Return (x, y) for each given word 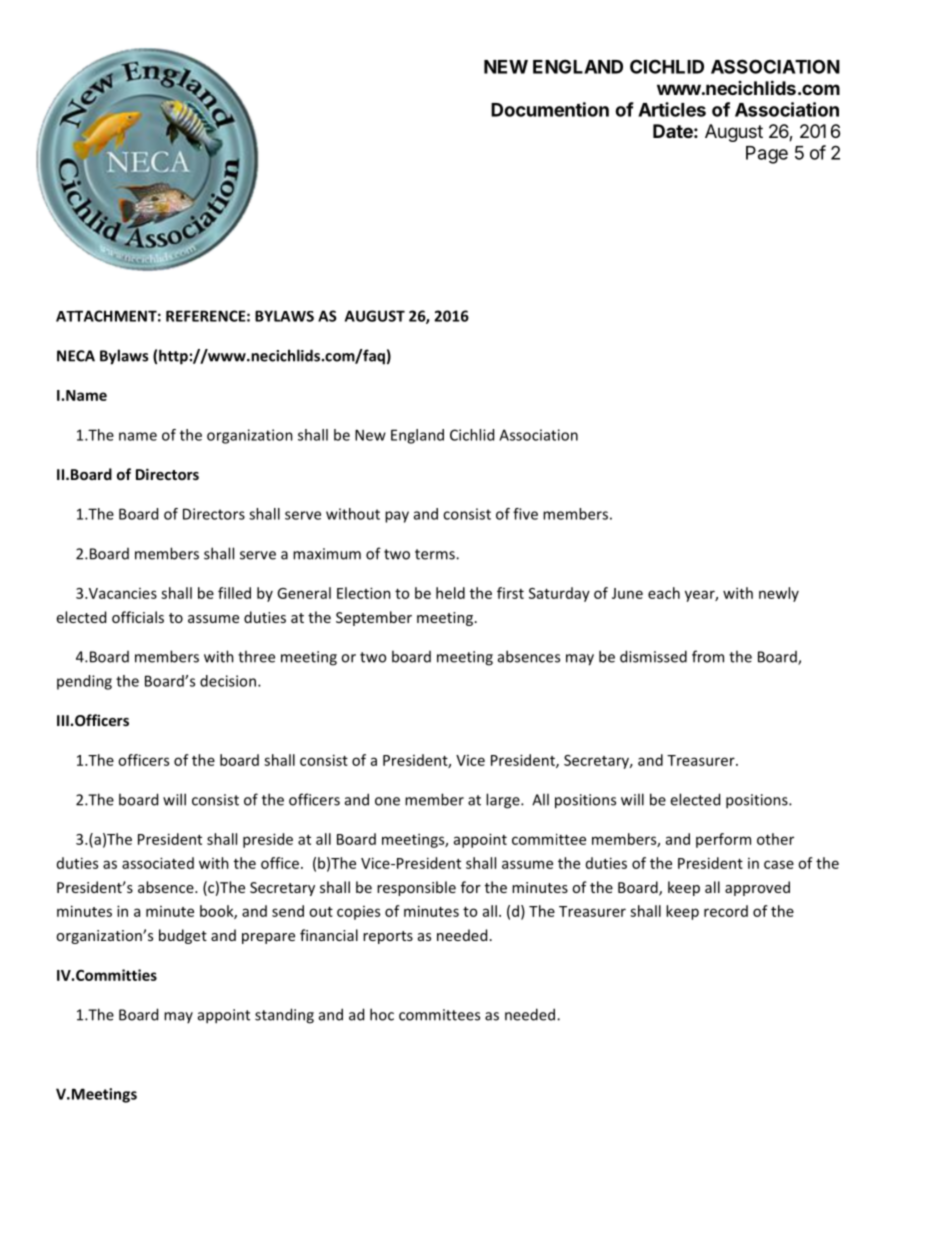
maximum (327, 554)
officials (138, 617)
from (708, 656)
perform (723, 840)
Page (767, 155)
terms (436, 554)
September (374, 618)
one (387, 801)
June (627, 593)
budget (183, 936)
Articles (672, 109)
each (664, 593)
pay (397, 517)
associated (158, 863)
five (525, 514)
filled (234, 593)
